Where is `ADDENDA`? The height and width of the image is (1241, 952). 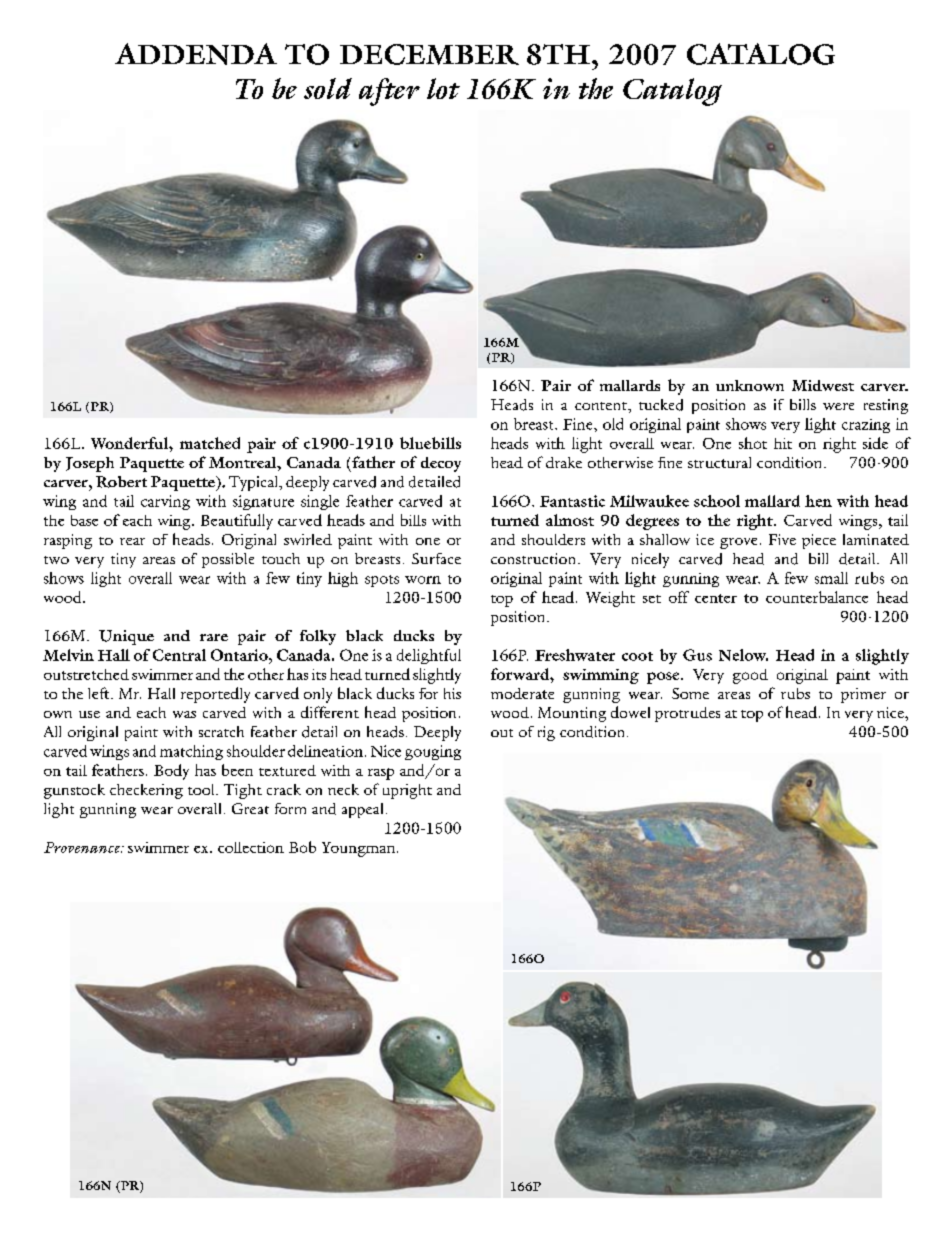
ADDENDA is located at coordinates (196, 54).
